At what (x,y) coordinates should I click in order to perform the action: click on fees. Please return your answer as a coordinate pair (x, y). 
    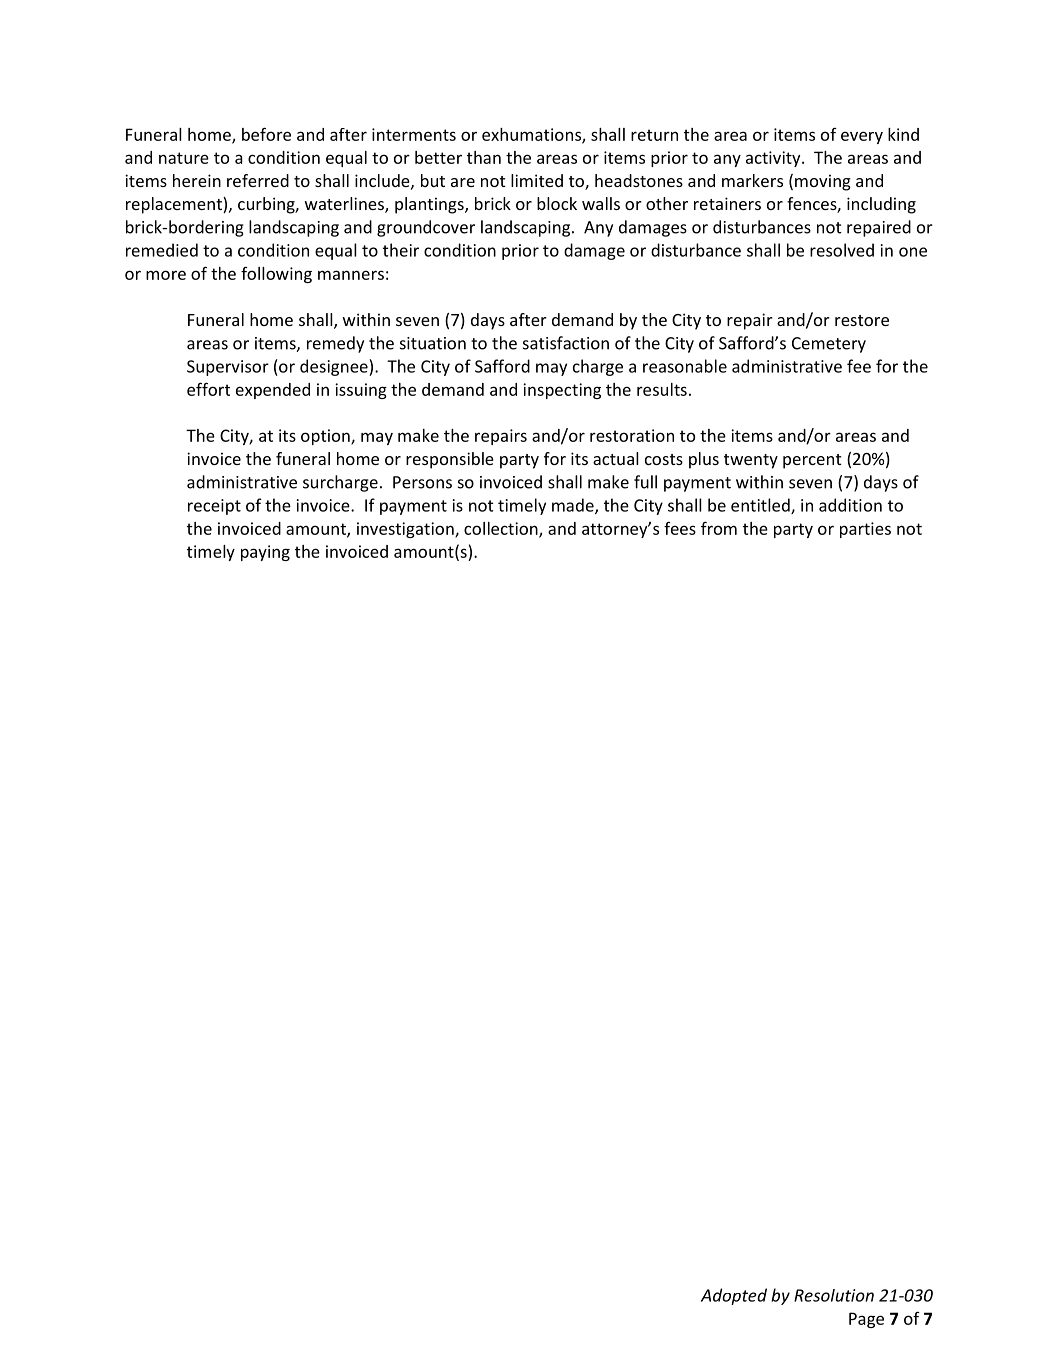
    Looking at the image, I should click on (680, 528).
